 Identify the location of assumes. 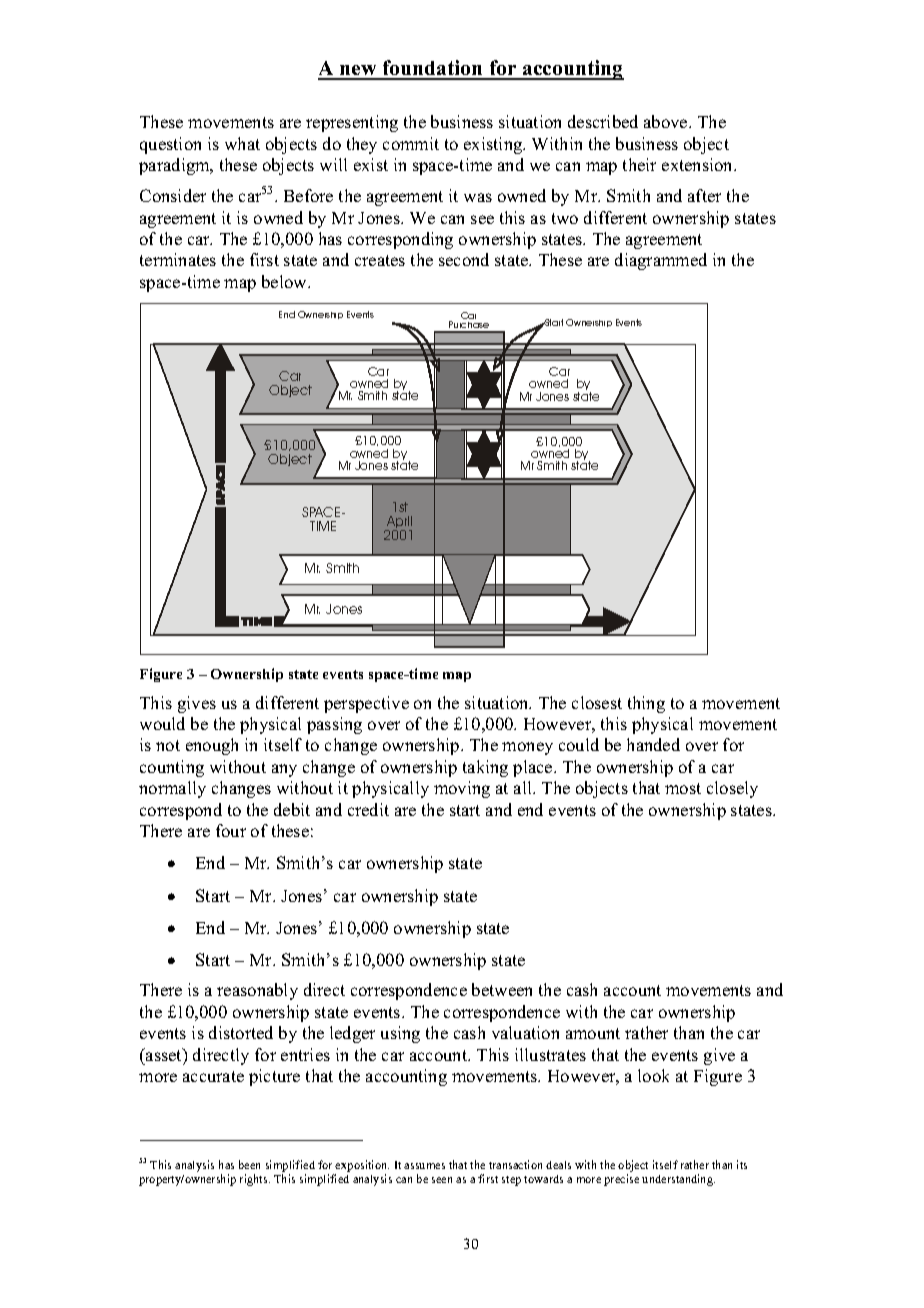
(424, 1166).
